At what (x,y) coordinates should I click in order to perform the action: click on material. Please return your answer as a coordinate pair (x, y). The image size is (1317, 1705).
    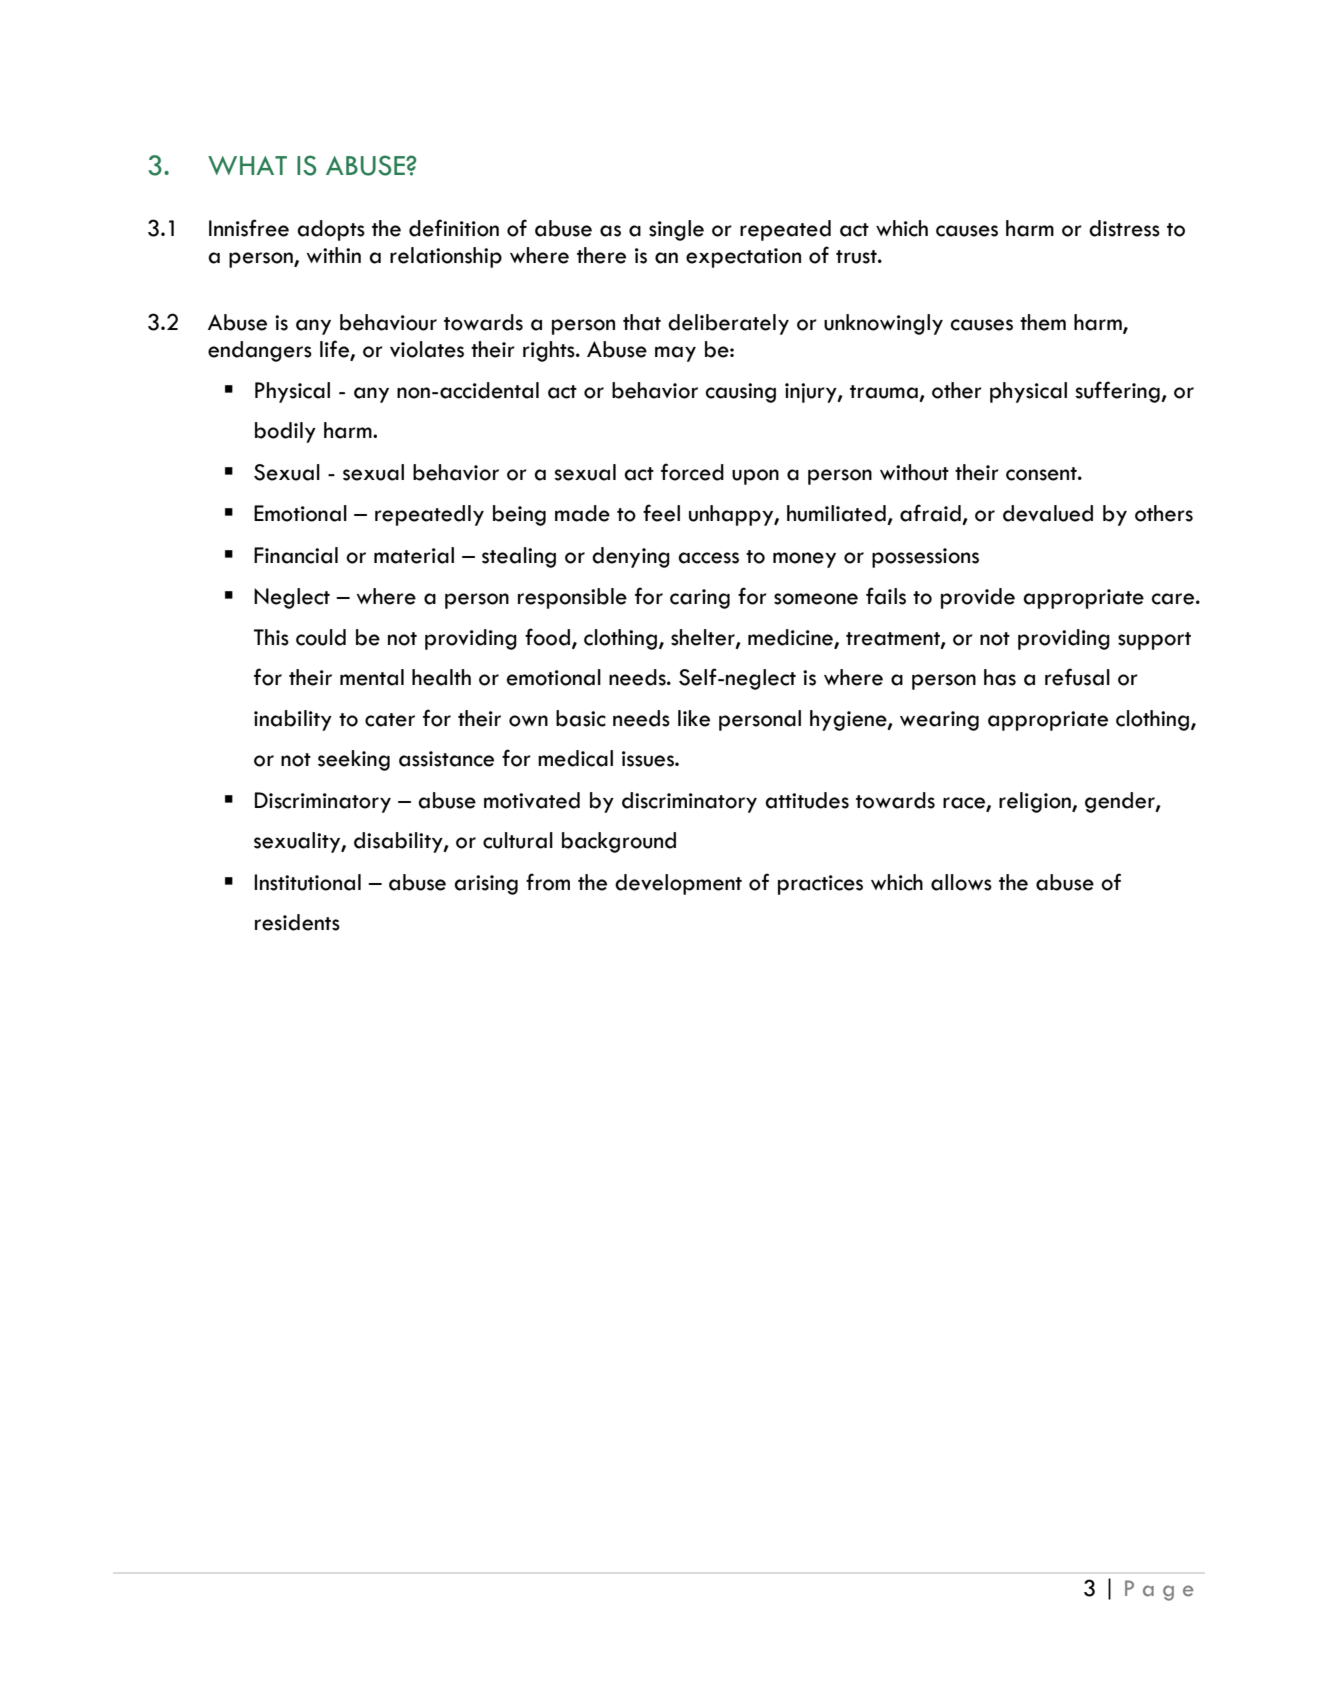
    Looking at the image, I should click on (414, 555).
